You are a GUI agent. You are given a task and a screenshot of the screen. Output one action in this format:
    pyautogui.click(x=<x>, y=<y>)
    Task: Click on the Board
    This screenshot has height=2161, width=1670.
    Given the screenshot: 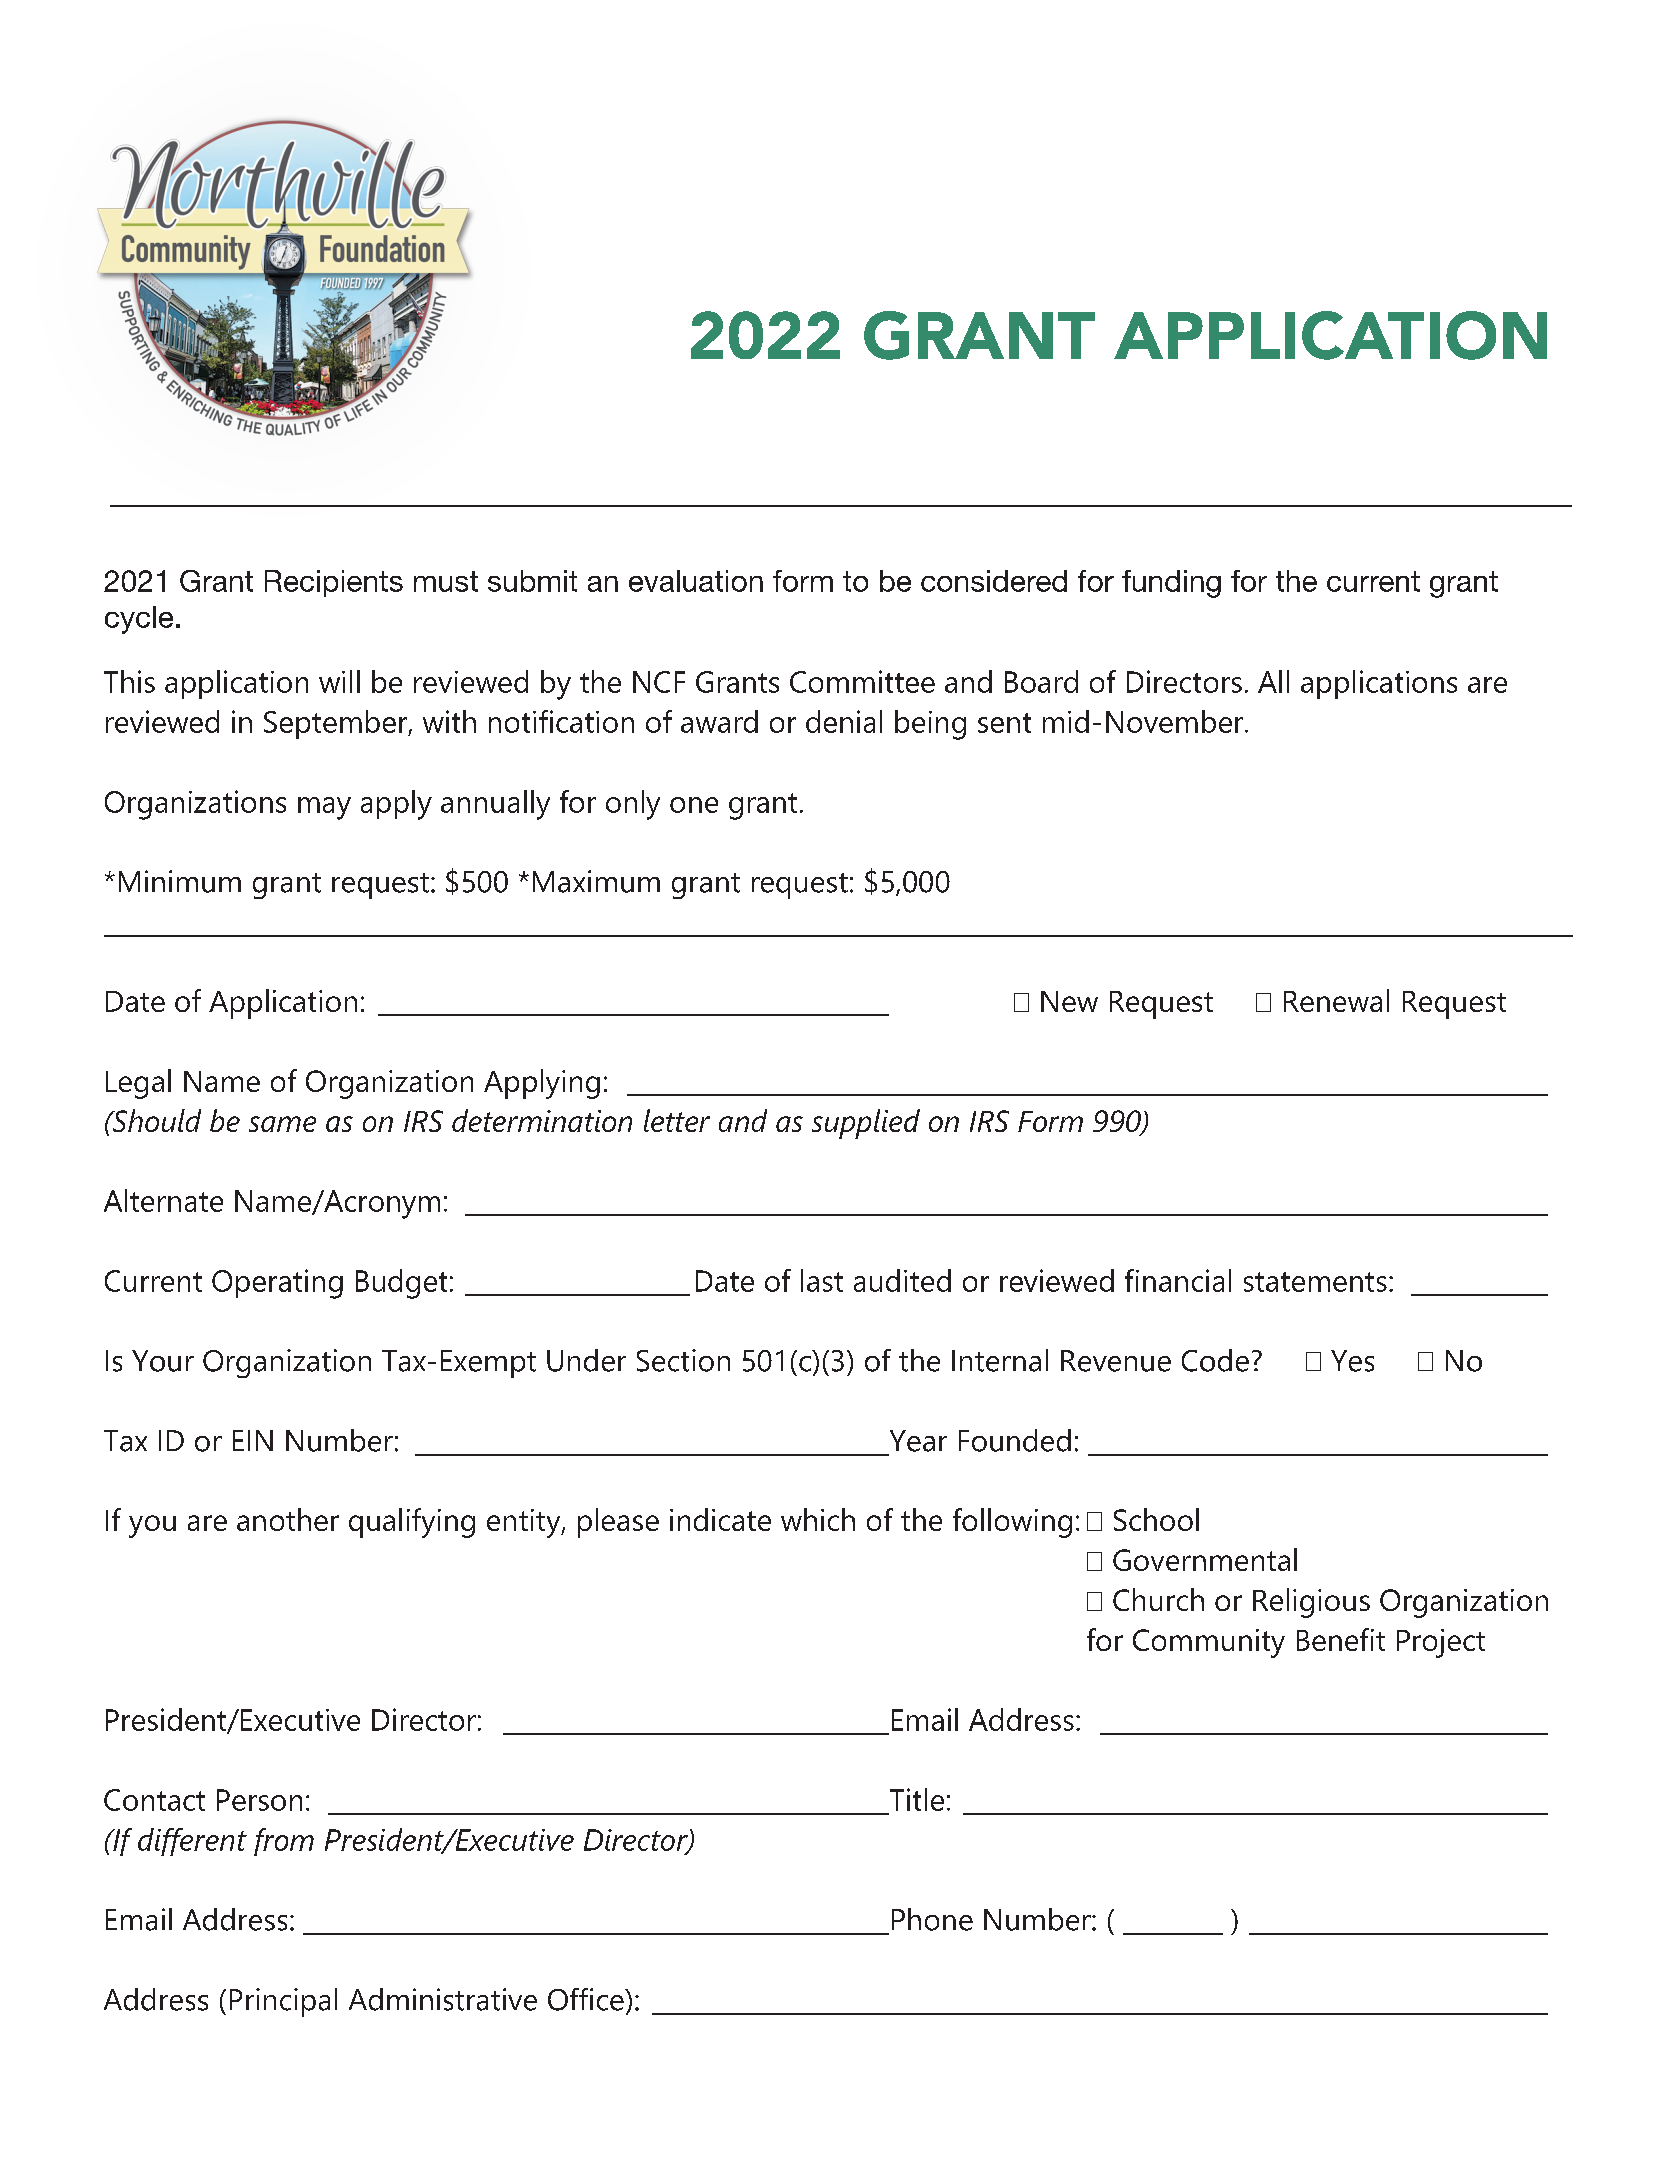 What is the action you would take?
    pyautogui.click(x=1041, y=681)
